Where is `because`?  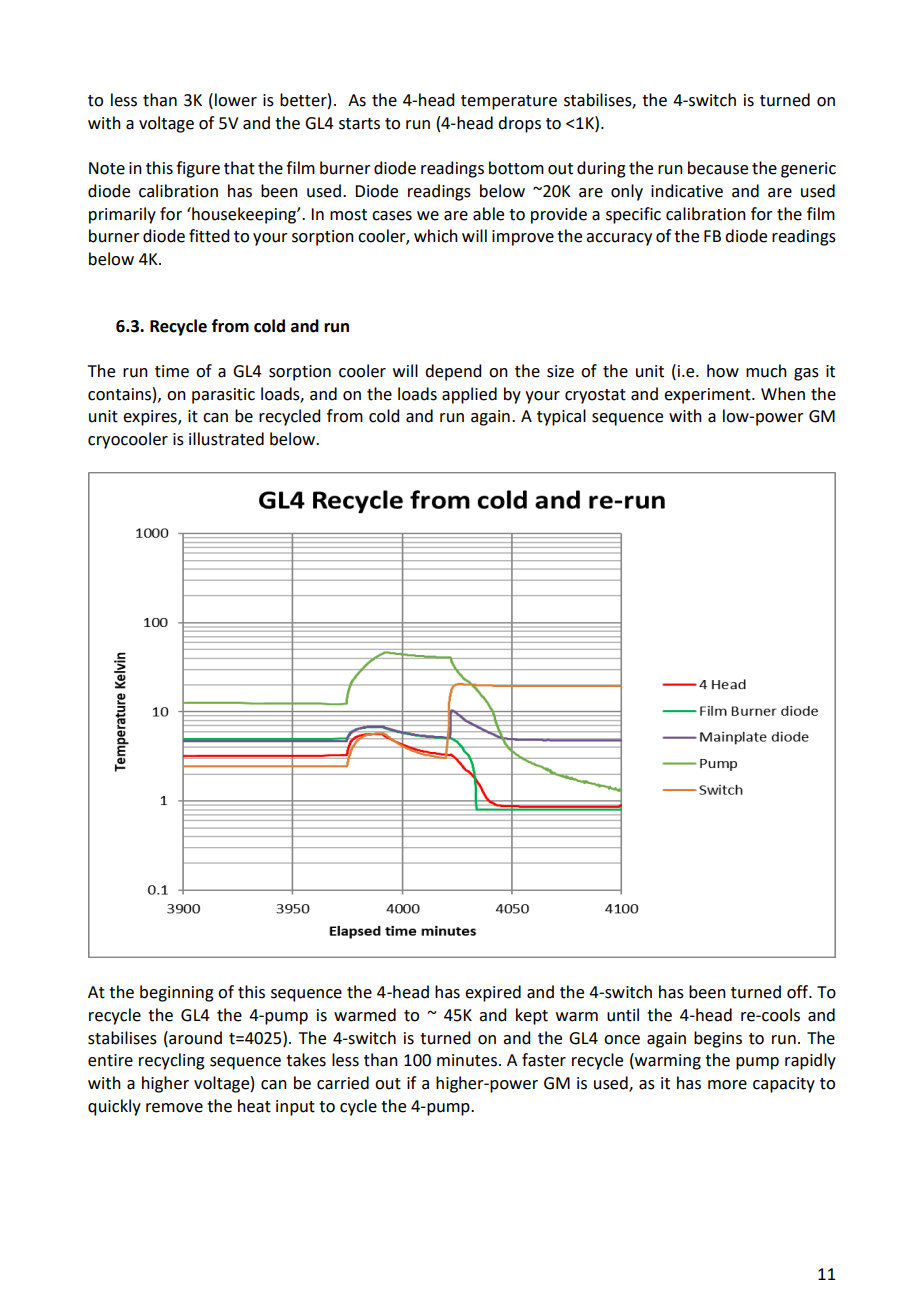
because is located at coordinates (718, 168).
